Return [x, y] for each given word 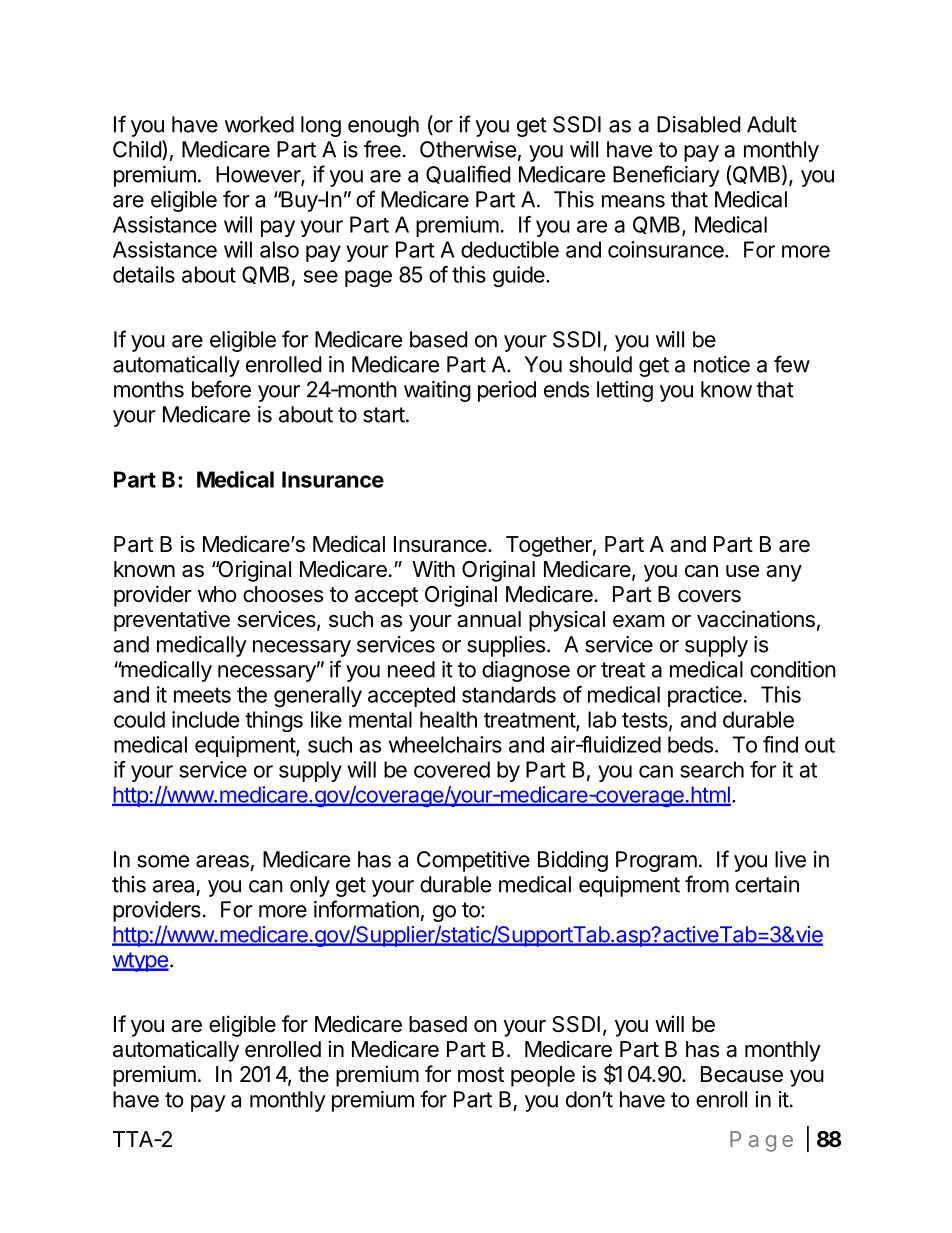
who [217, 594]
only [310, 886]
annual [489, 619]
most [481, 1075]
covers [709, 596]
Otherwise [468, 149]
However [259, 175]
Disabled [698, 124]
